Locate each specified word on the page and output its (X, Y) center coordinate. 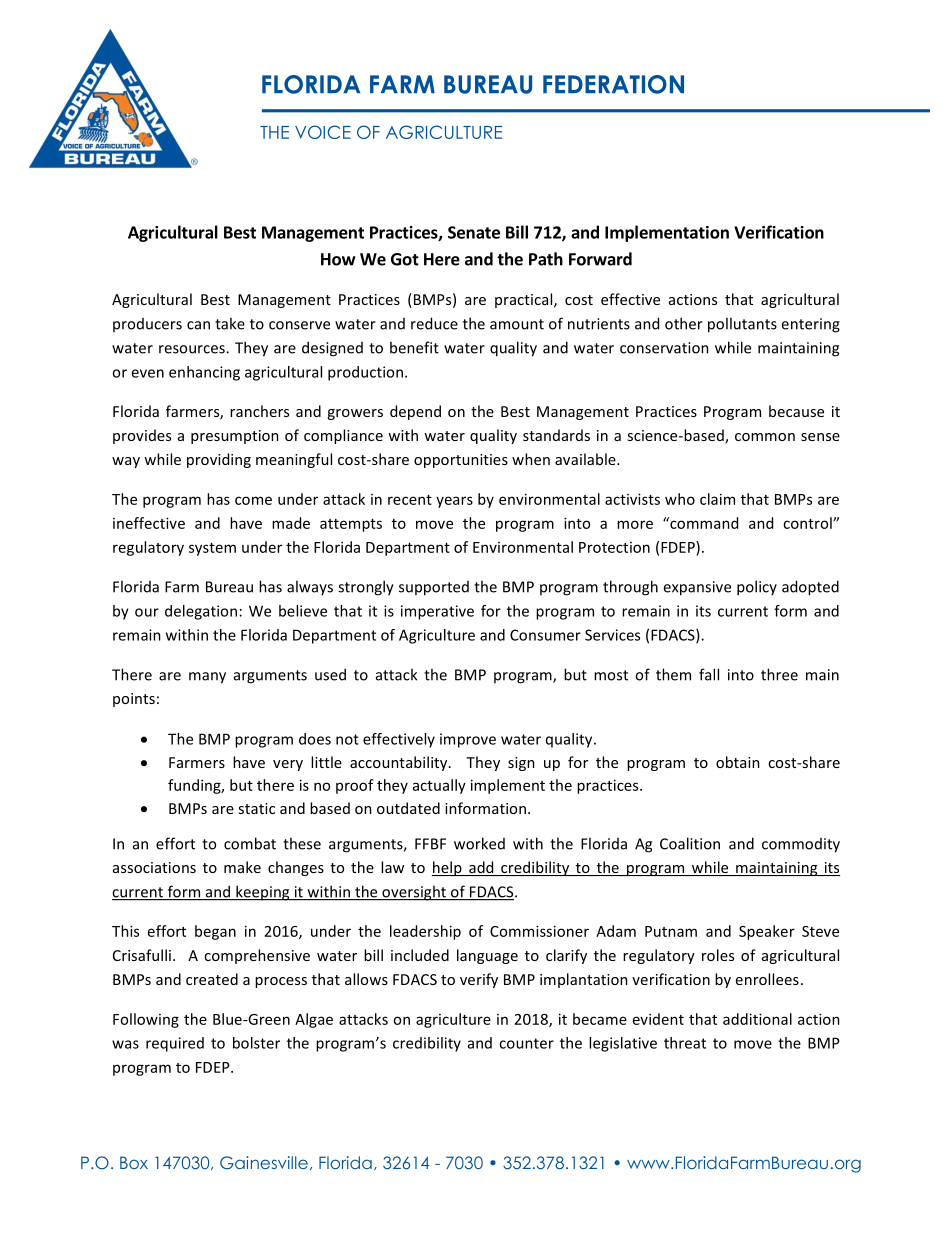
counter (526, 1043)
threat (685, 1043)
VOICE (323, 132)
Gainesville (264, 1163)
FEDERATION (613, 84)
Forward (600, 259)
